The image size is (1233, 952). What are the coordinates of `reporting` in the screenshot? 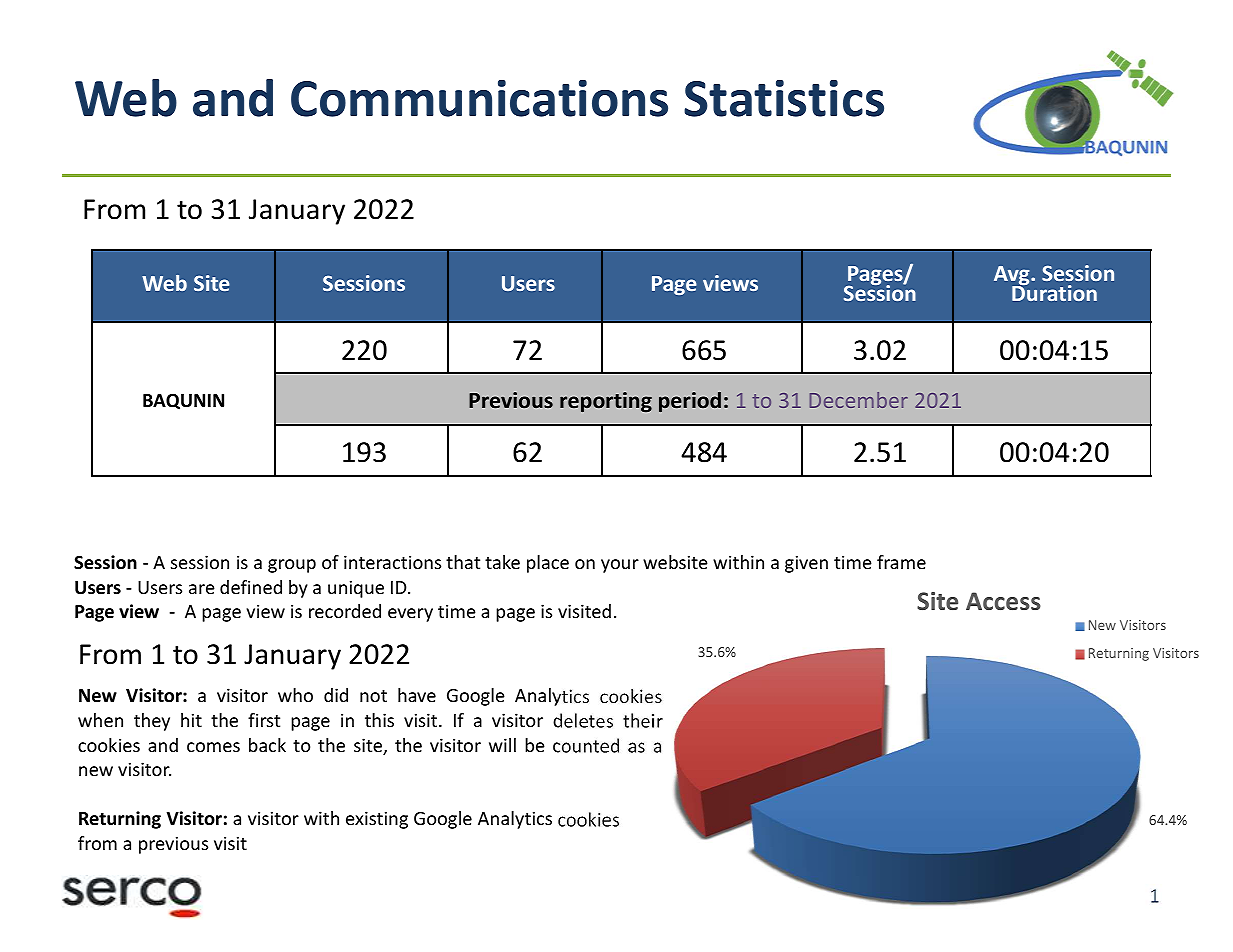 It's located at (606, 402).
